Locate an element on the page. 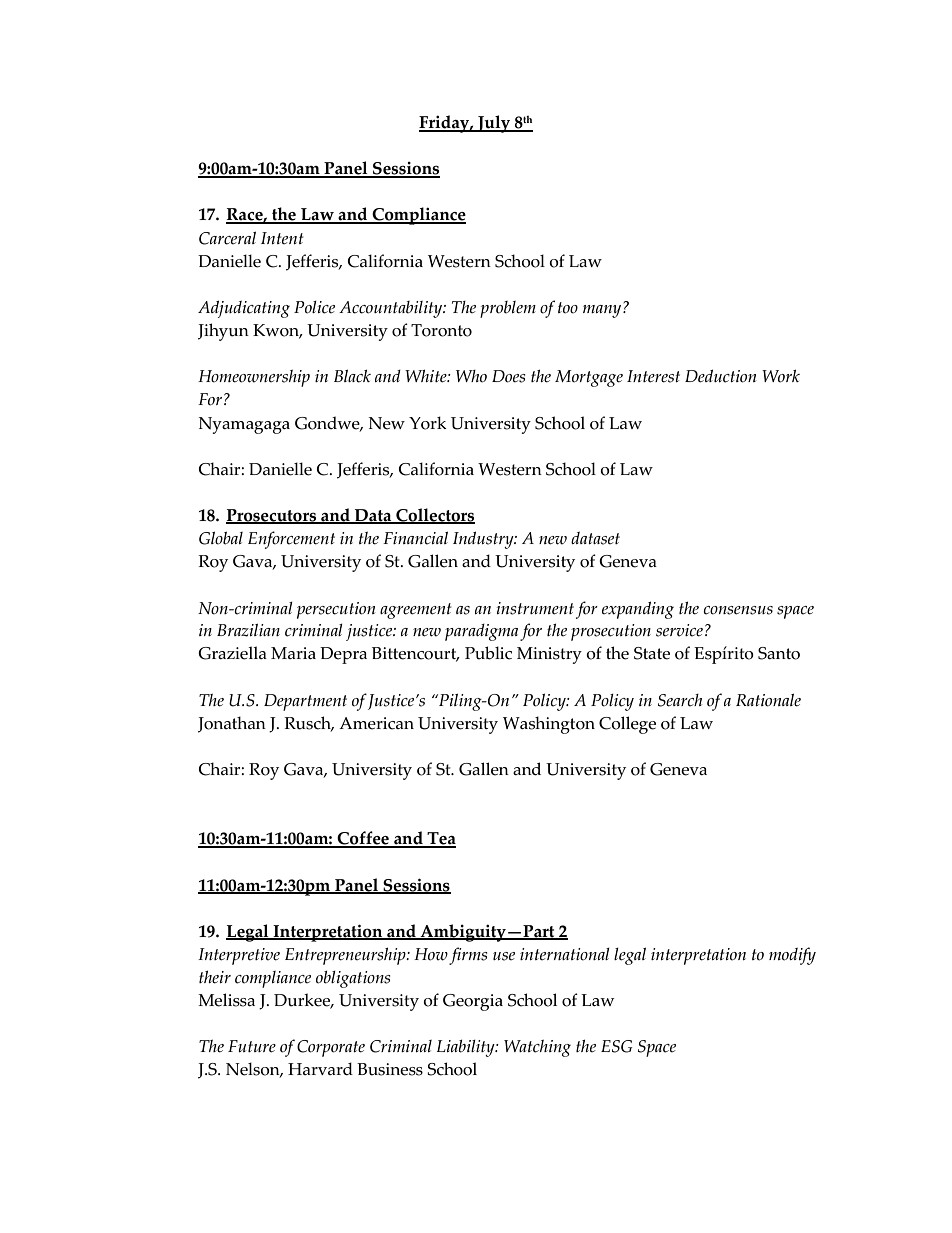 The height and width of the document is (1233, 952). Washington is located at coordinates (549, 725).
